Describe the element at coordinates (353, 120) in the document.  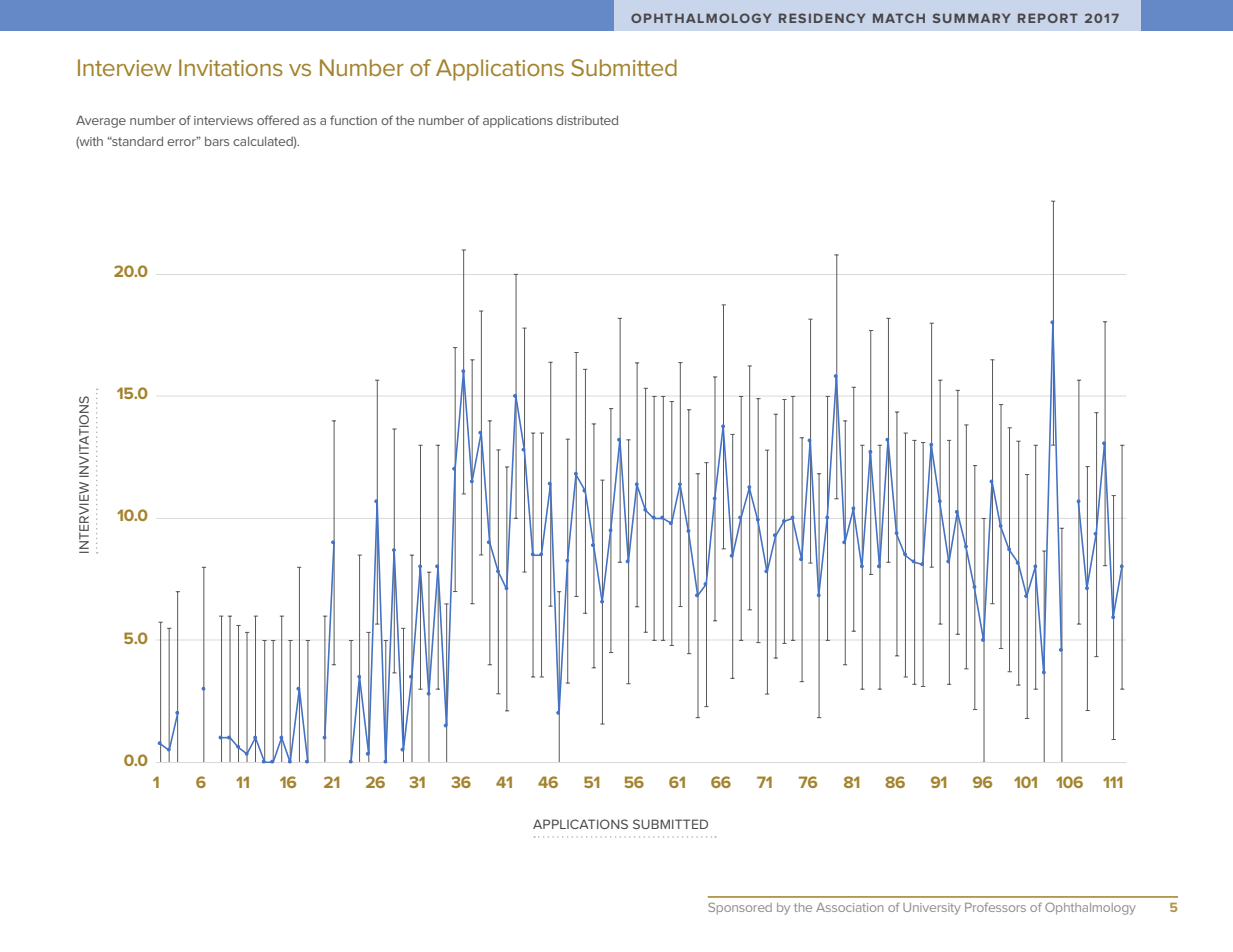
I see `function` at that location.
